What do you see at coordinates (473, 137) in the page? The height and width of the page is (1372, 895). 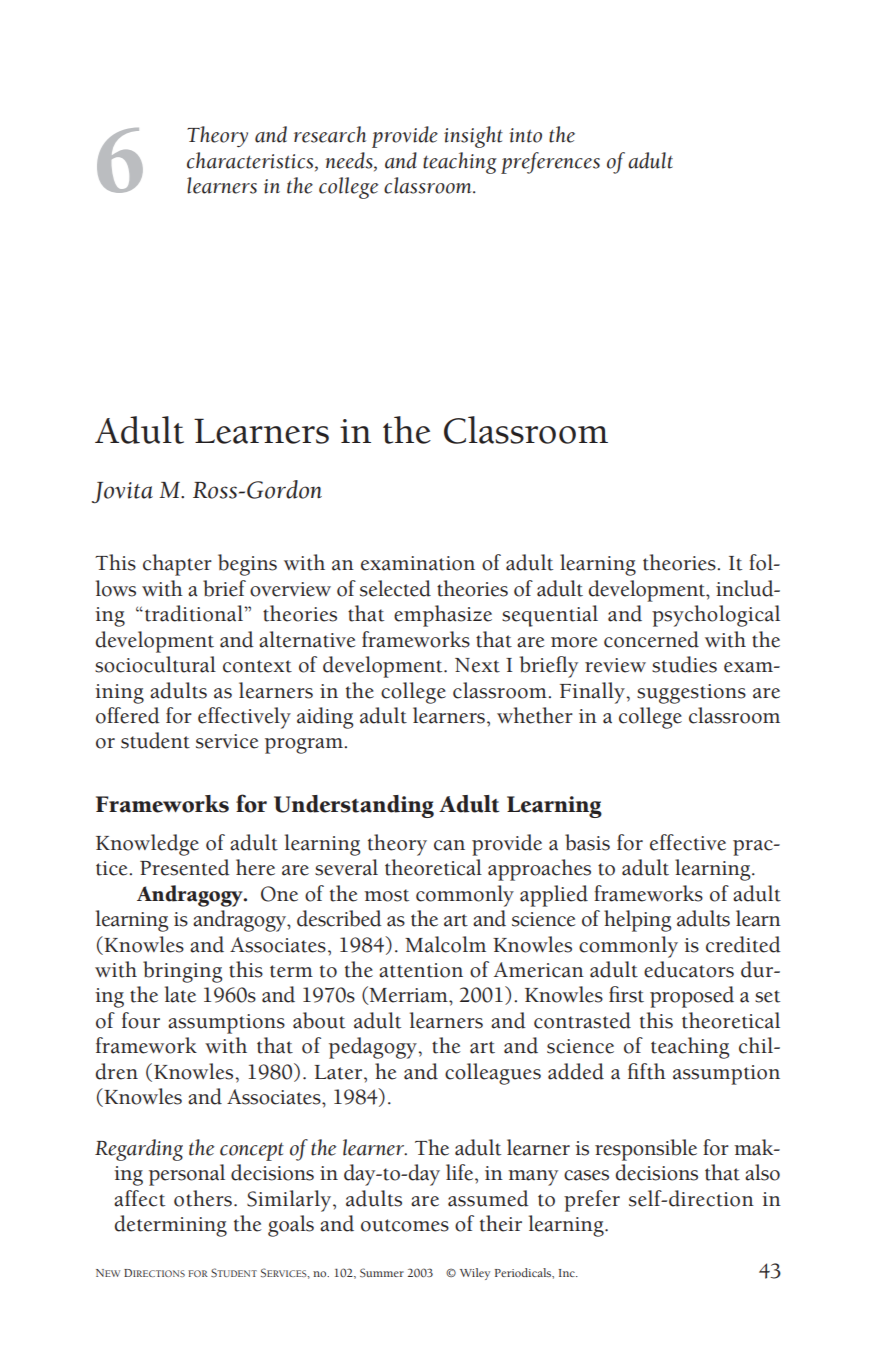 I see `insight` at bounding box center [473, 137].
